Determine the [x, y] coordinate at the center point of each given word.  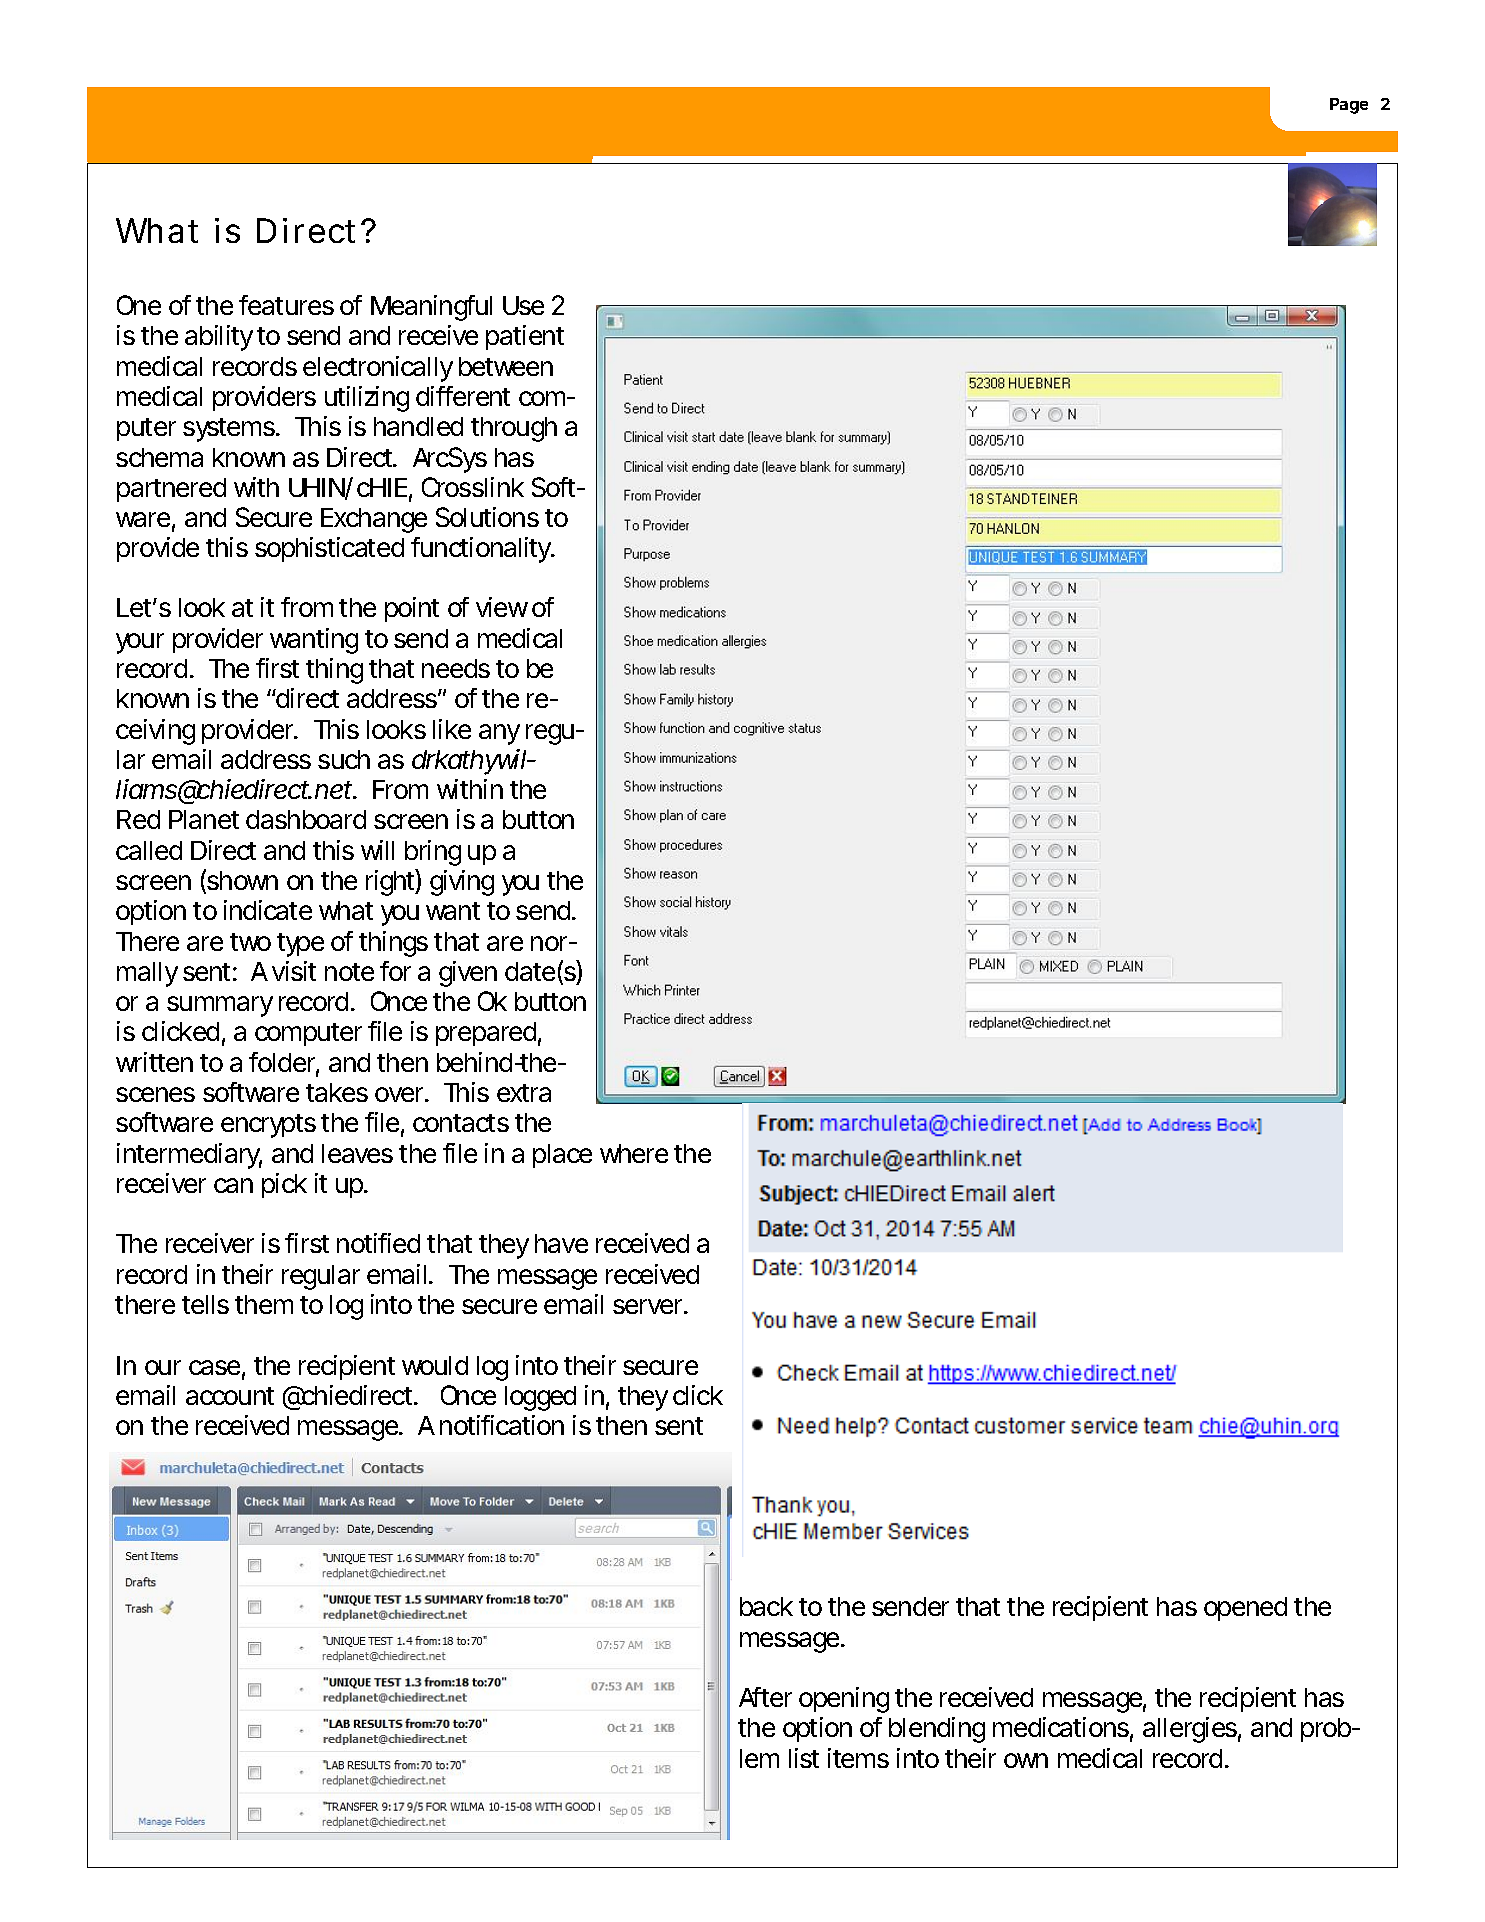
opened [1245, 1609]
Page [1349, 106]
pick [284, 1185]
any [499, 734]
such [344, 759]
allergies [1192, 1730]
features [286, 305]
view [502, 607]
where [634, 1153]
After [765, 1697]
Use [523, 305]
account [230, 1396]
